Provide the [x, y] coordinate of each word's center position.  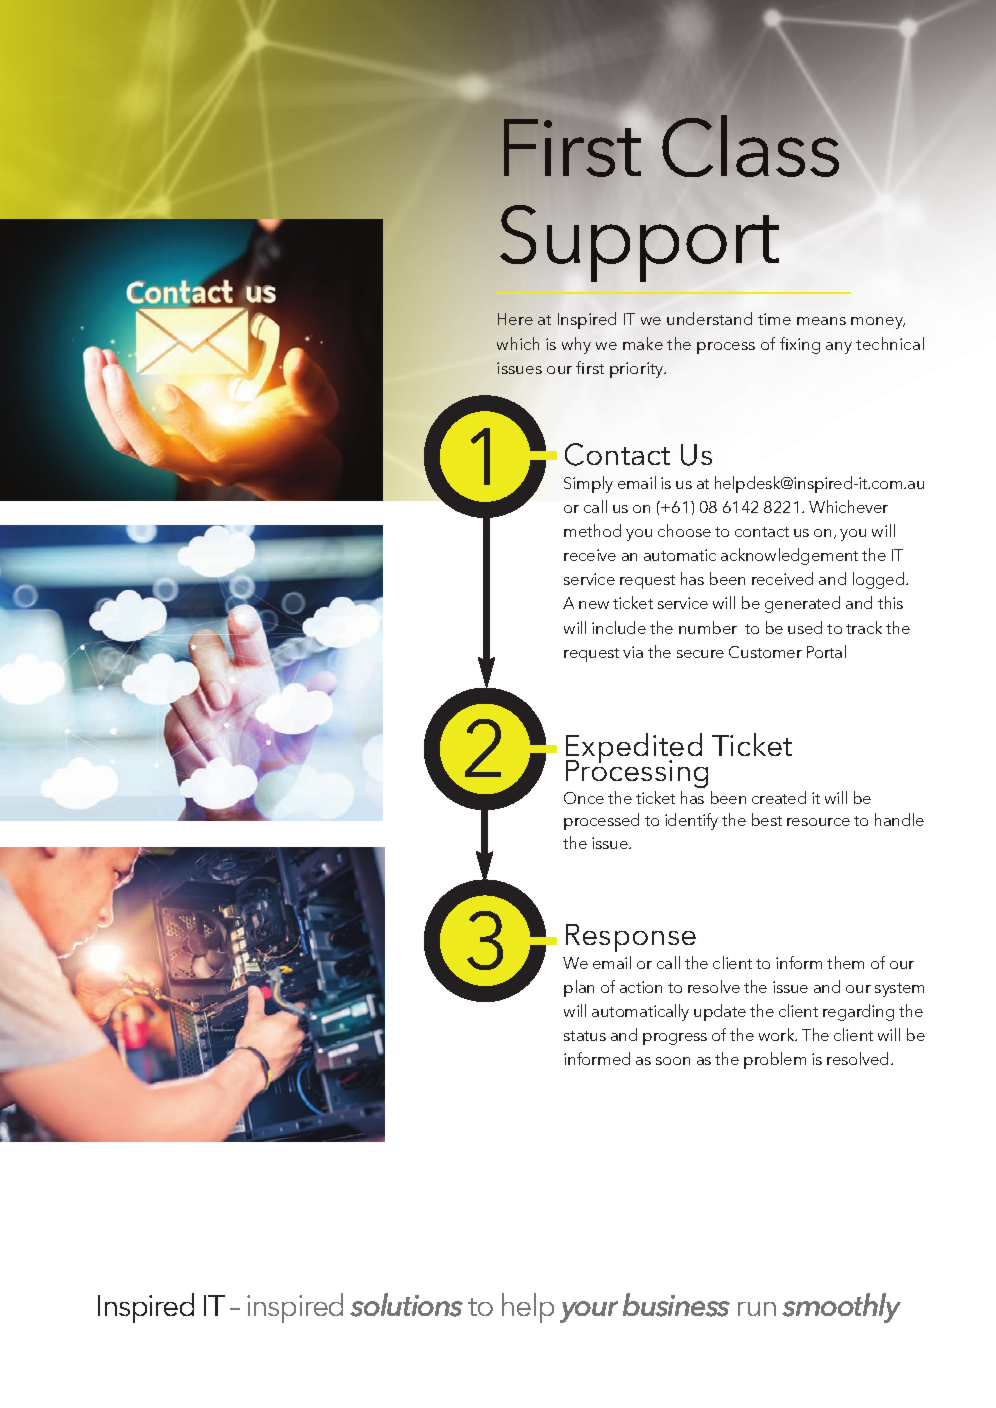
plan [579, 988]
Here [515, 319]
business [676, 1305]
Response [631, 938]
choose [684, 530]
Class [750, 145]
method [592, 530]
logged [880, 580]
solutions [406, 1305]
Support [639, 243]
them [845, 962]
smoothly [841, 1308]
